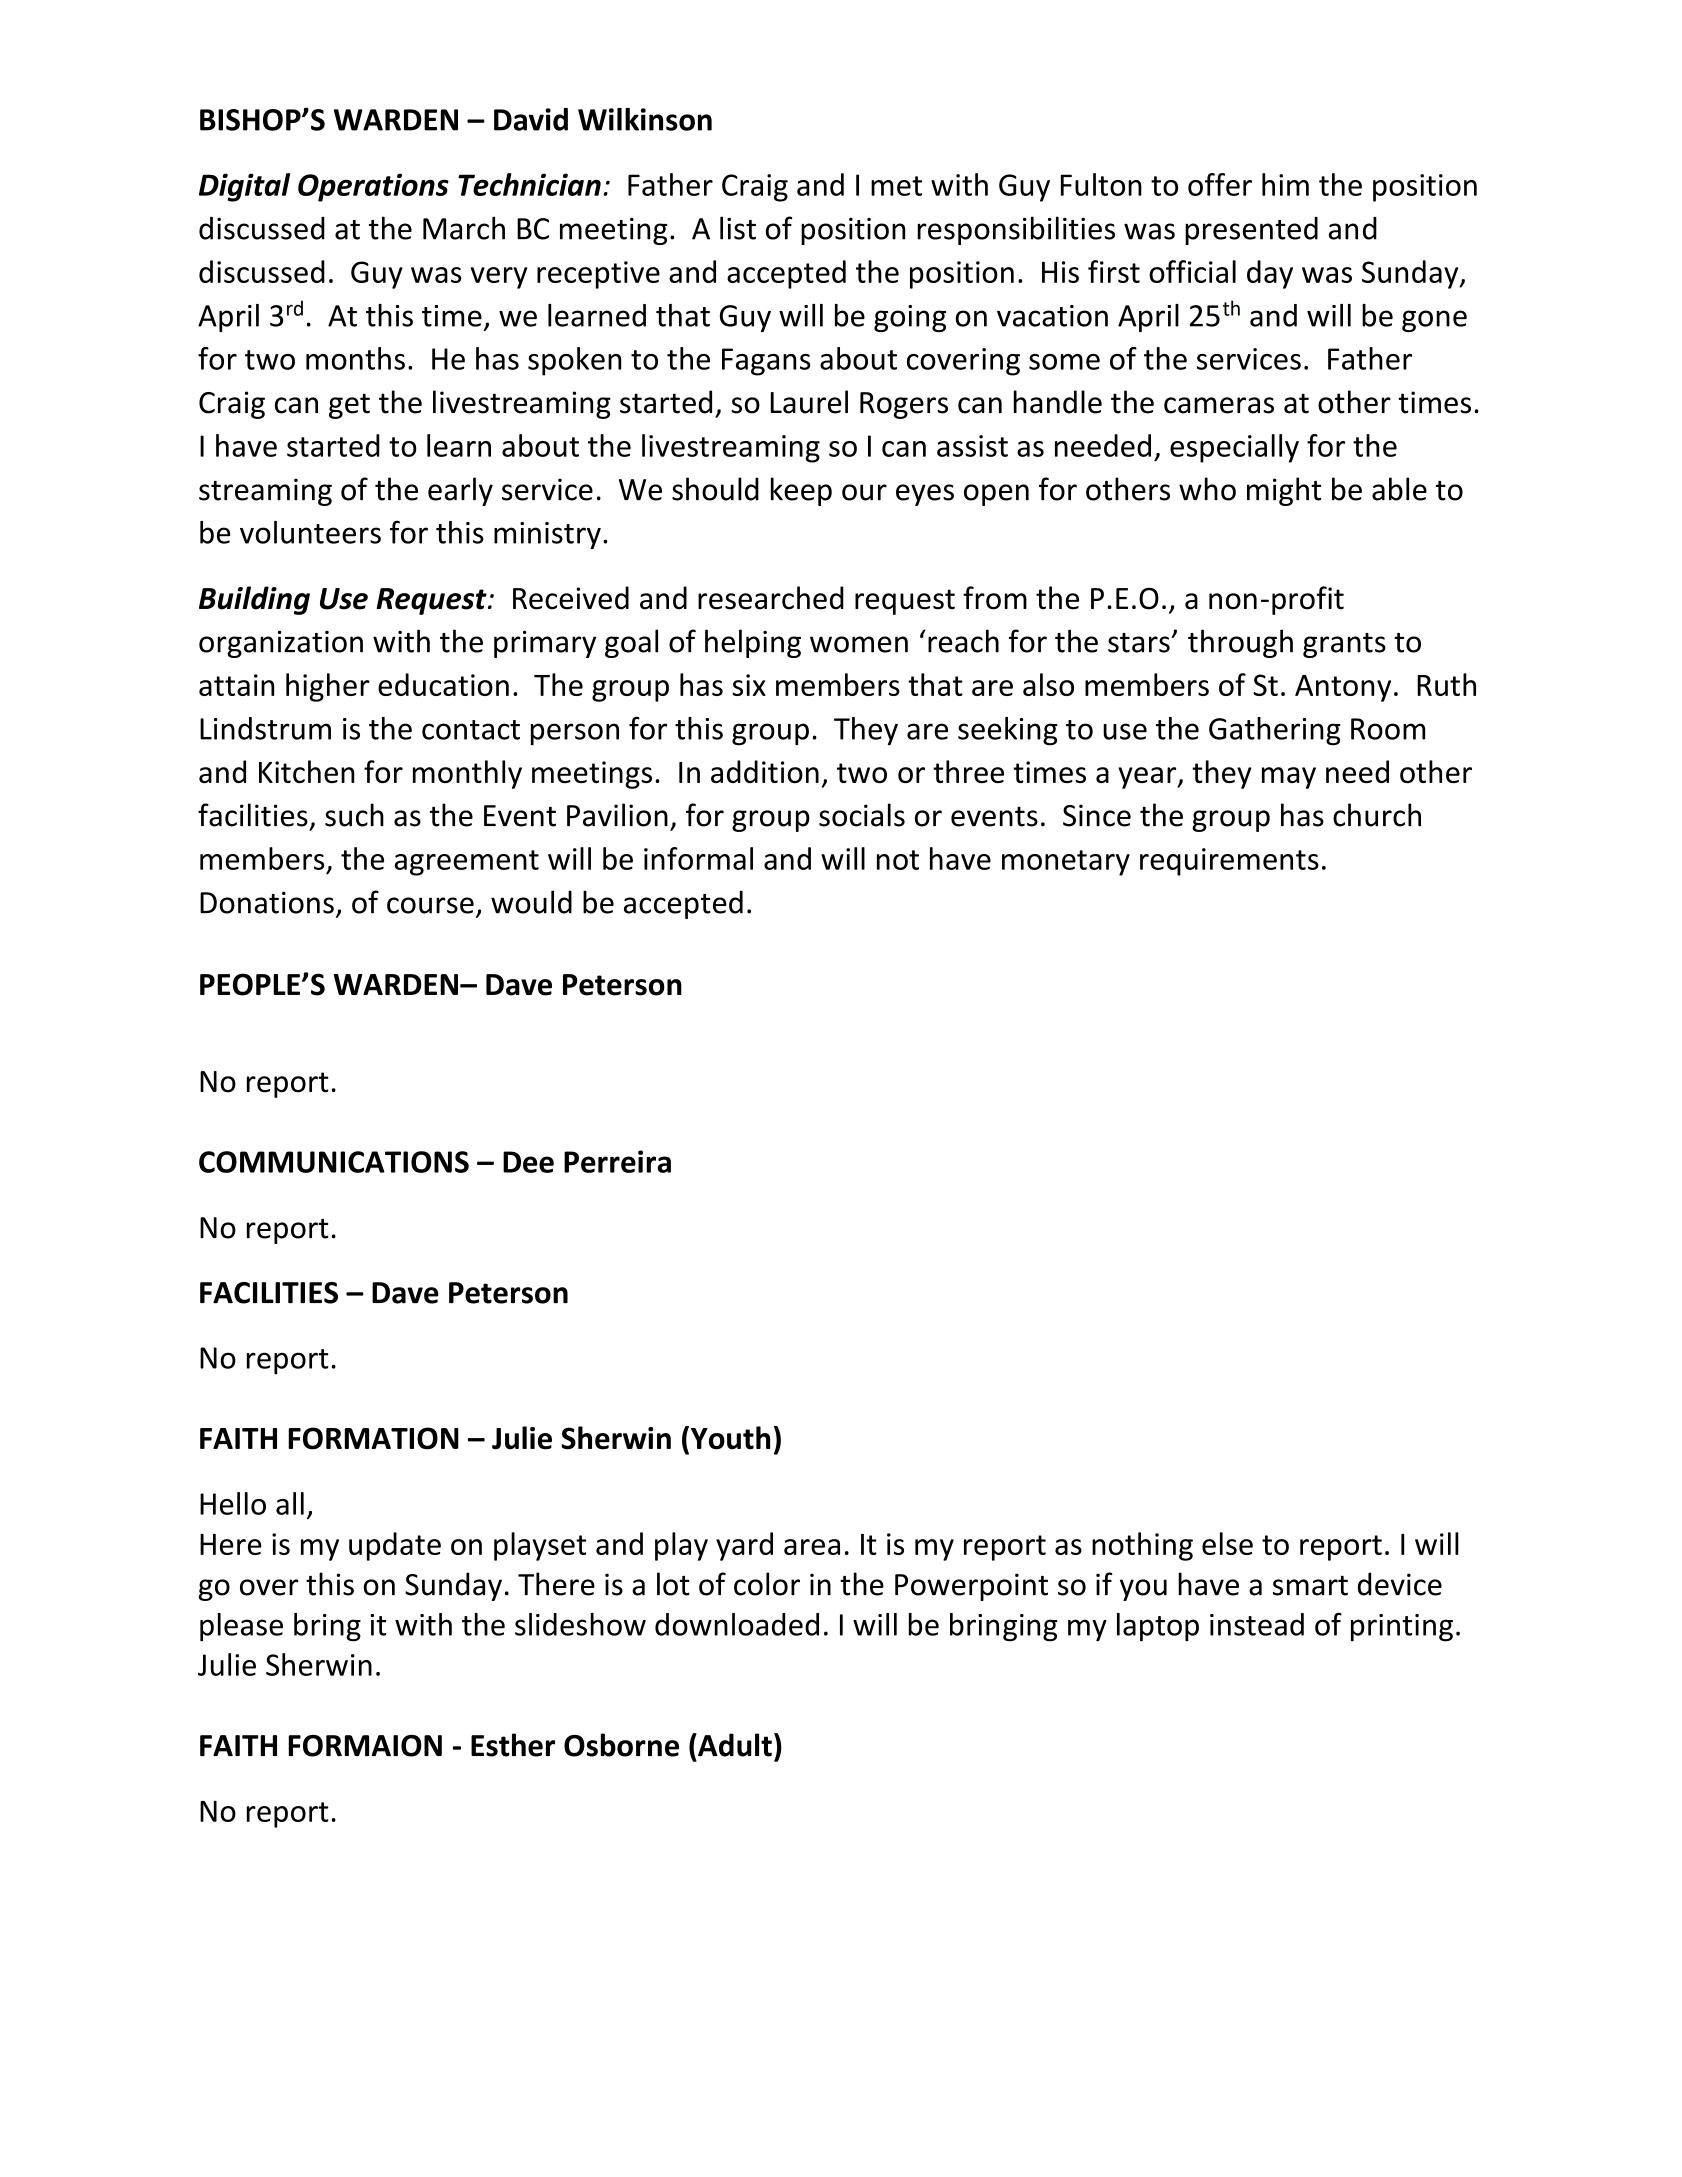  What do you see at coordinates (862, 815) in the screenshot?
I see `socials` at bounding box center [862, 815].
